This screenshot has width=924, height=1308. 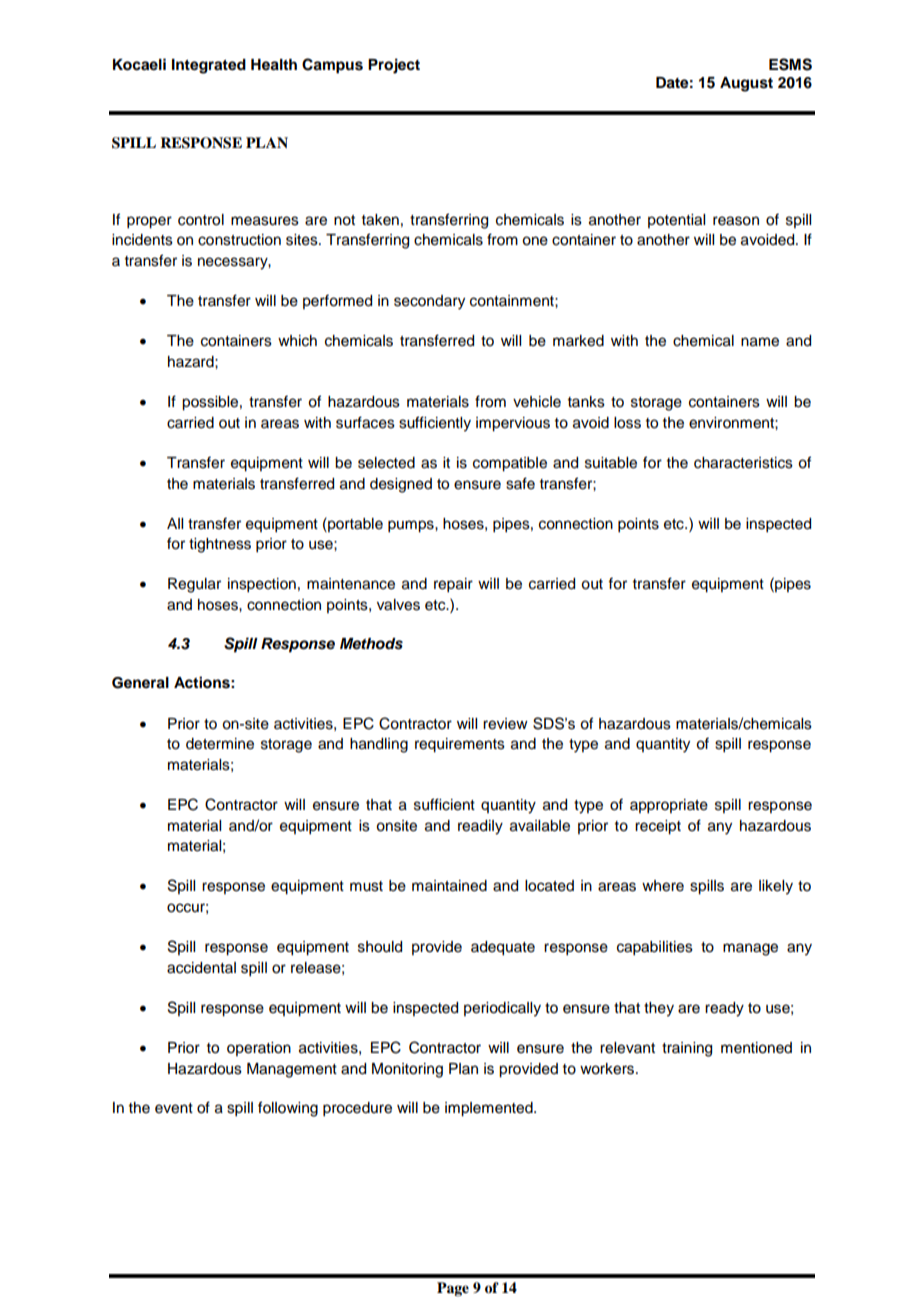 I want to click on periodically, so click(x=502, y=1009).
